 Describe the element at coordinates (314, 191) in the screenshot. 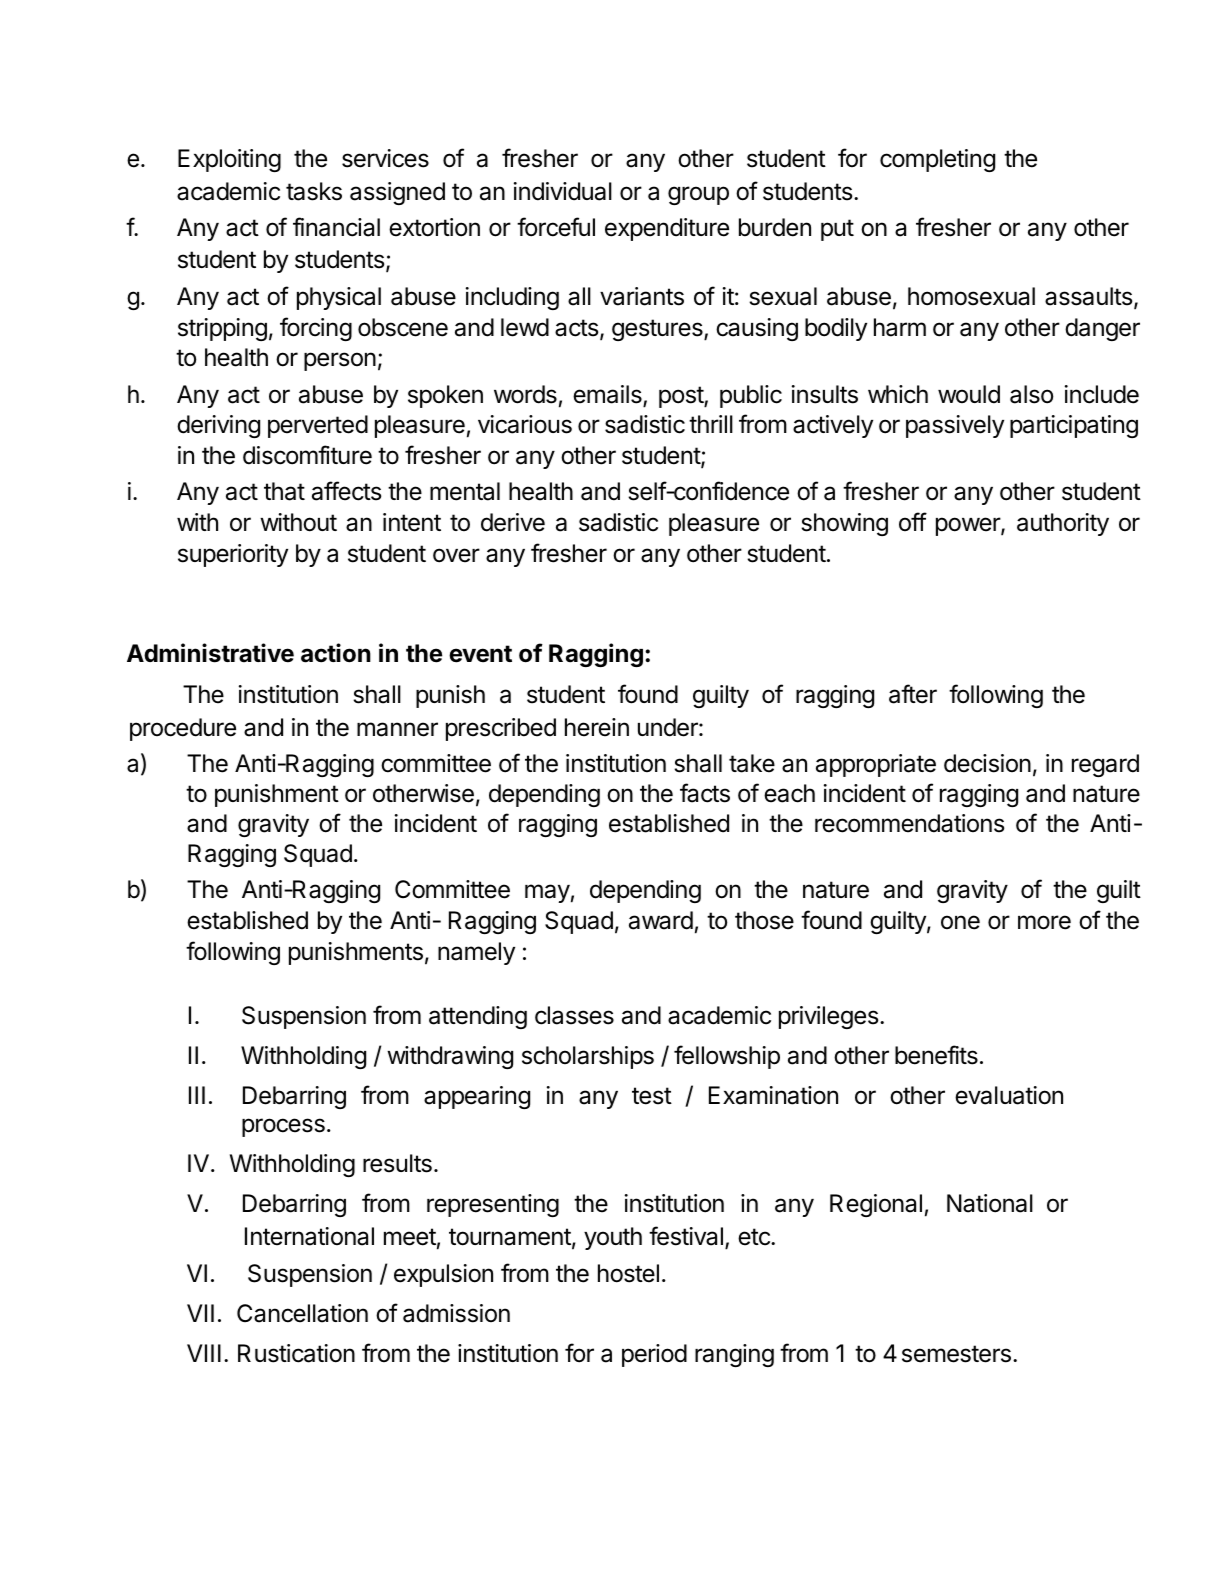

I see `tasks` at that location.
